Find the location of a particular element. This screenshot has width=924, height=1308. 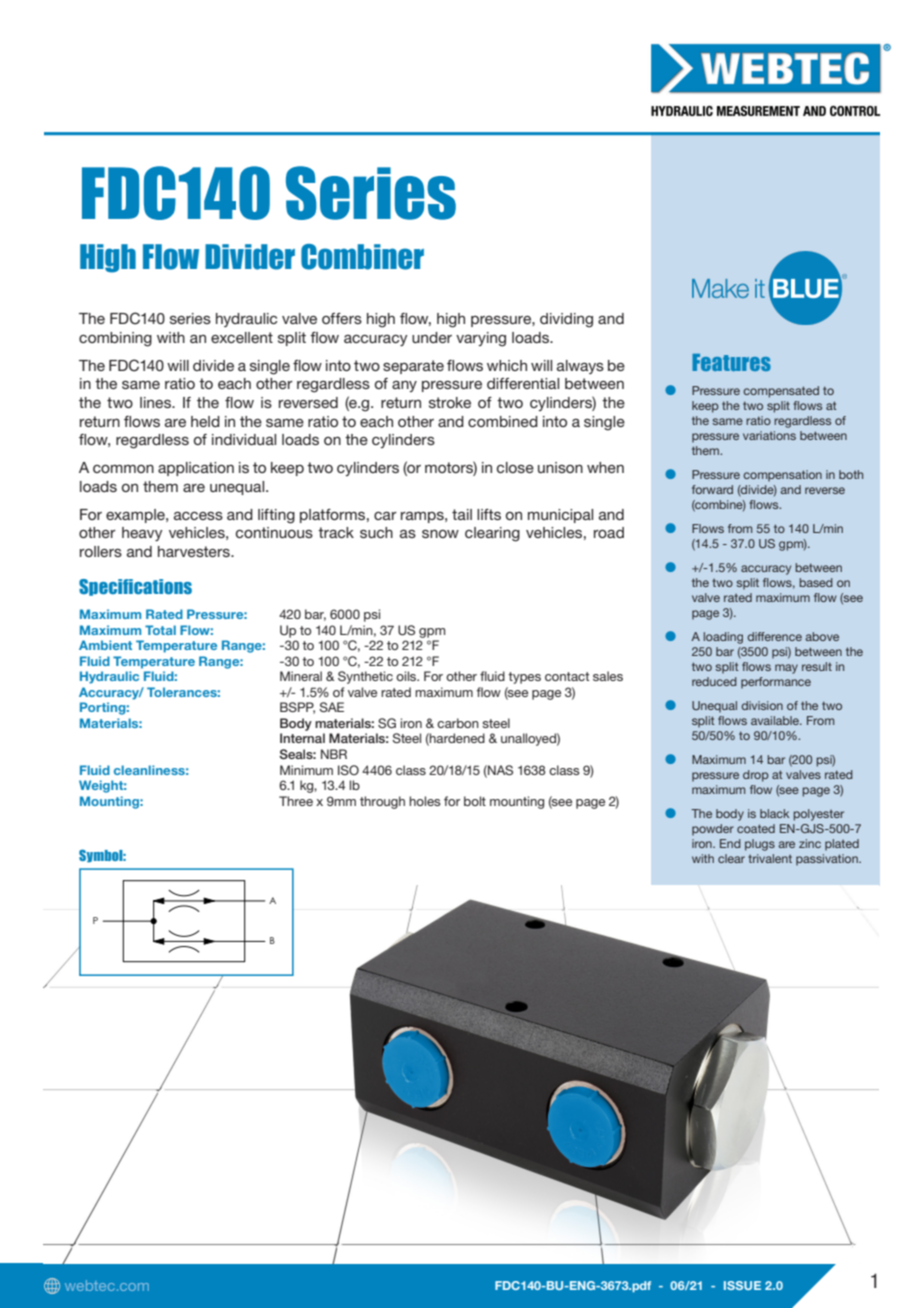

bolt is located at coordinates (475, 801).
